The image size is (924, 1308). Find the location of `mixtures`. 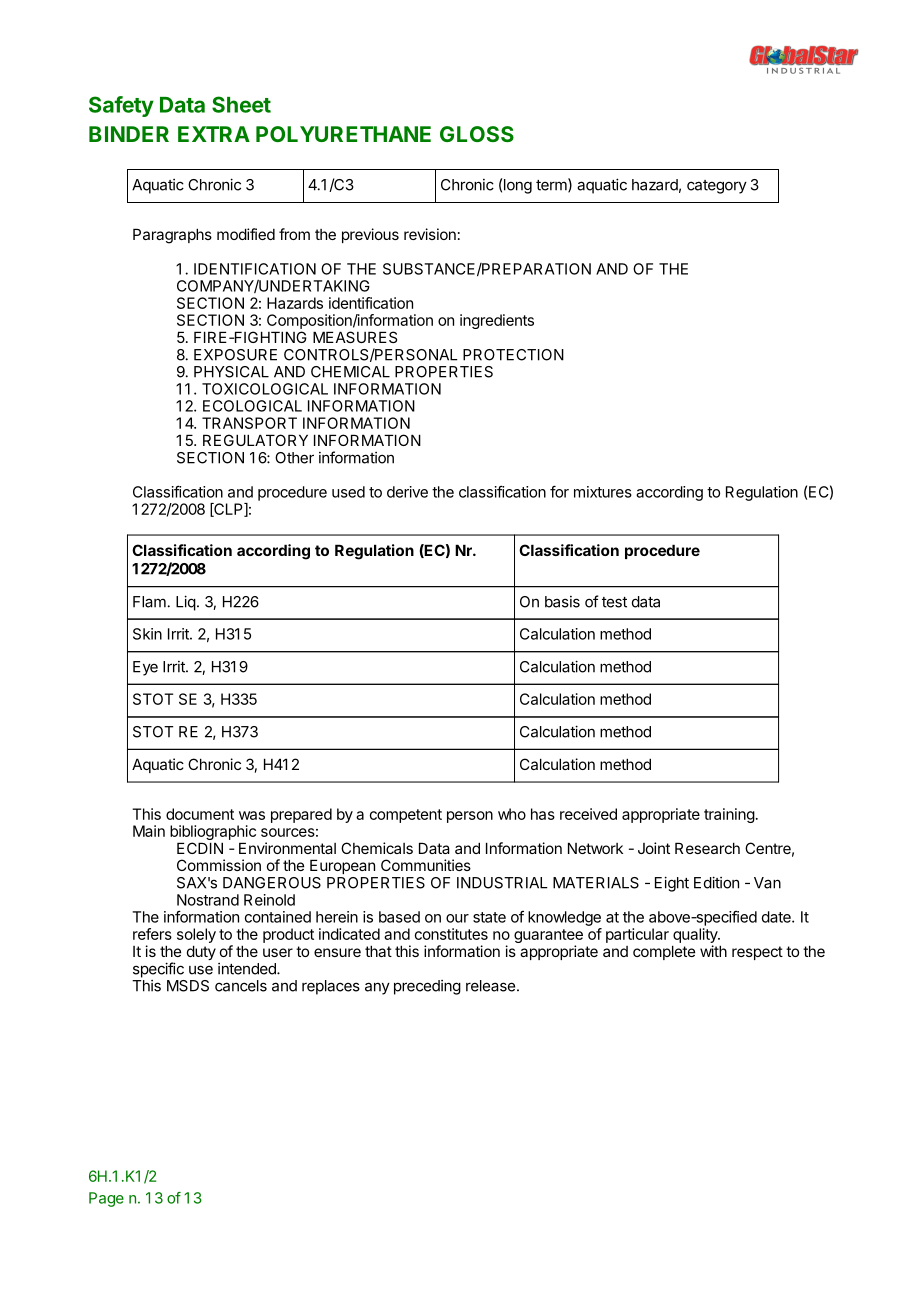

mixtures is located at coordinates (603, 492).
